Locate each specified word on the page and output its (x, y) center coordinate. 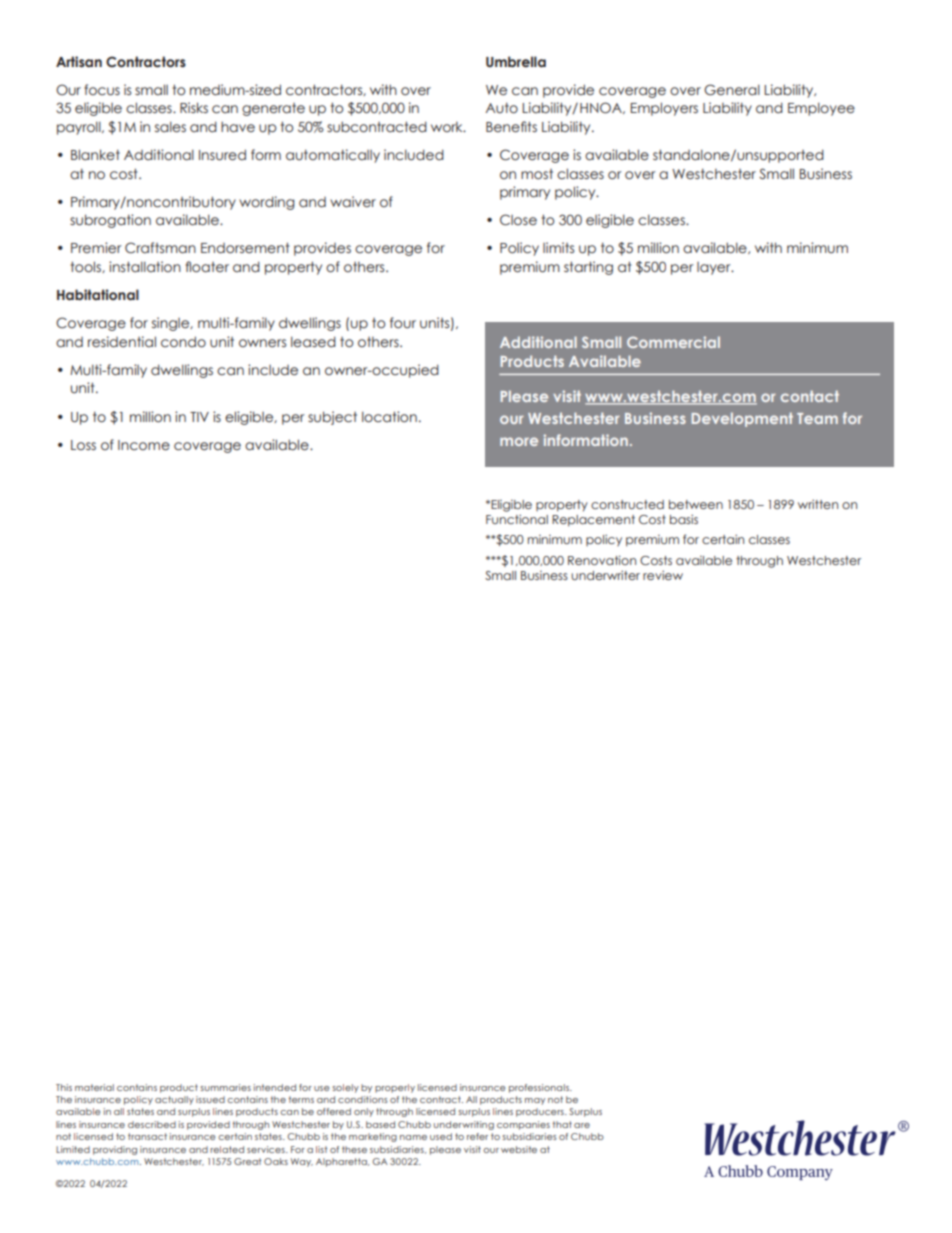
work (448, 127)
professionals (540, 1088)
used (441, 1136)
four (403, 323)
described (152, 1124)
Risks (194, 107)
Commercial (673, 342)
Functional (517, 519)
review (663, 575)
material (94, 1087)
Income (144, 445)
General (732, 90)
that (562, 1124)
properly (395, 1088)
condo (183, 342)
